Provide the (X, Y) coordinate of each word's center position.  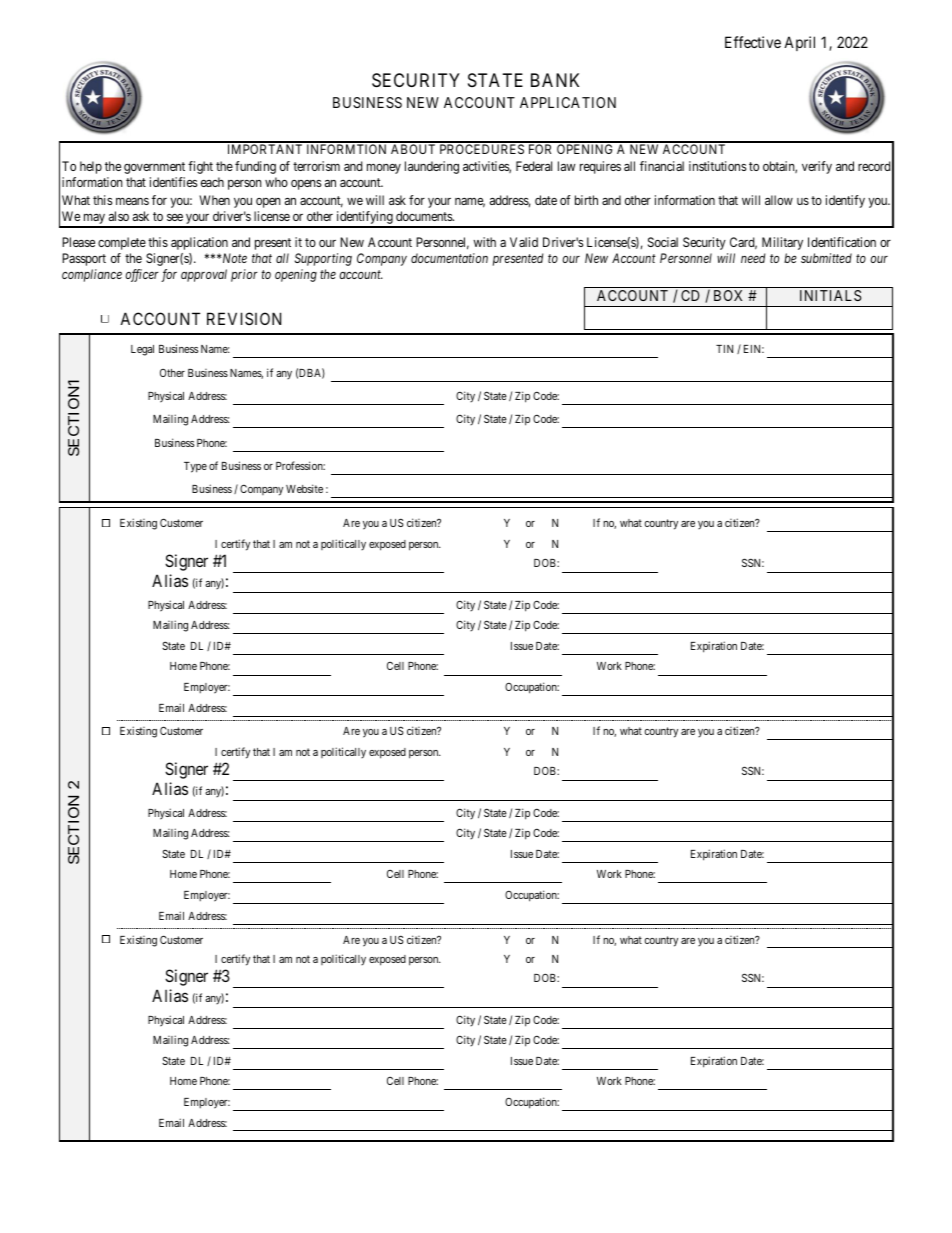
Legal (142, 350)
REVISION (244, 318)
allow (779, 200)
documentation (449, 258)
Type (195, 467)
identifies (173, 182)
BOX (728, 295)
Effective (753, 42)
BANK (555, 80)
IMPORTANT (265, 149)
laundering (432, 167)
